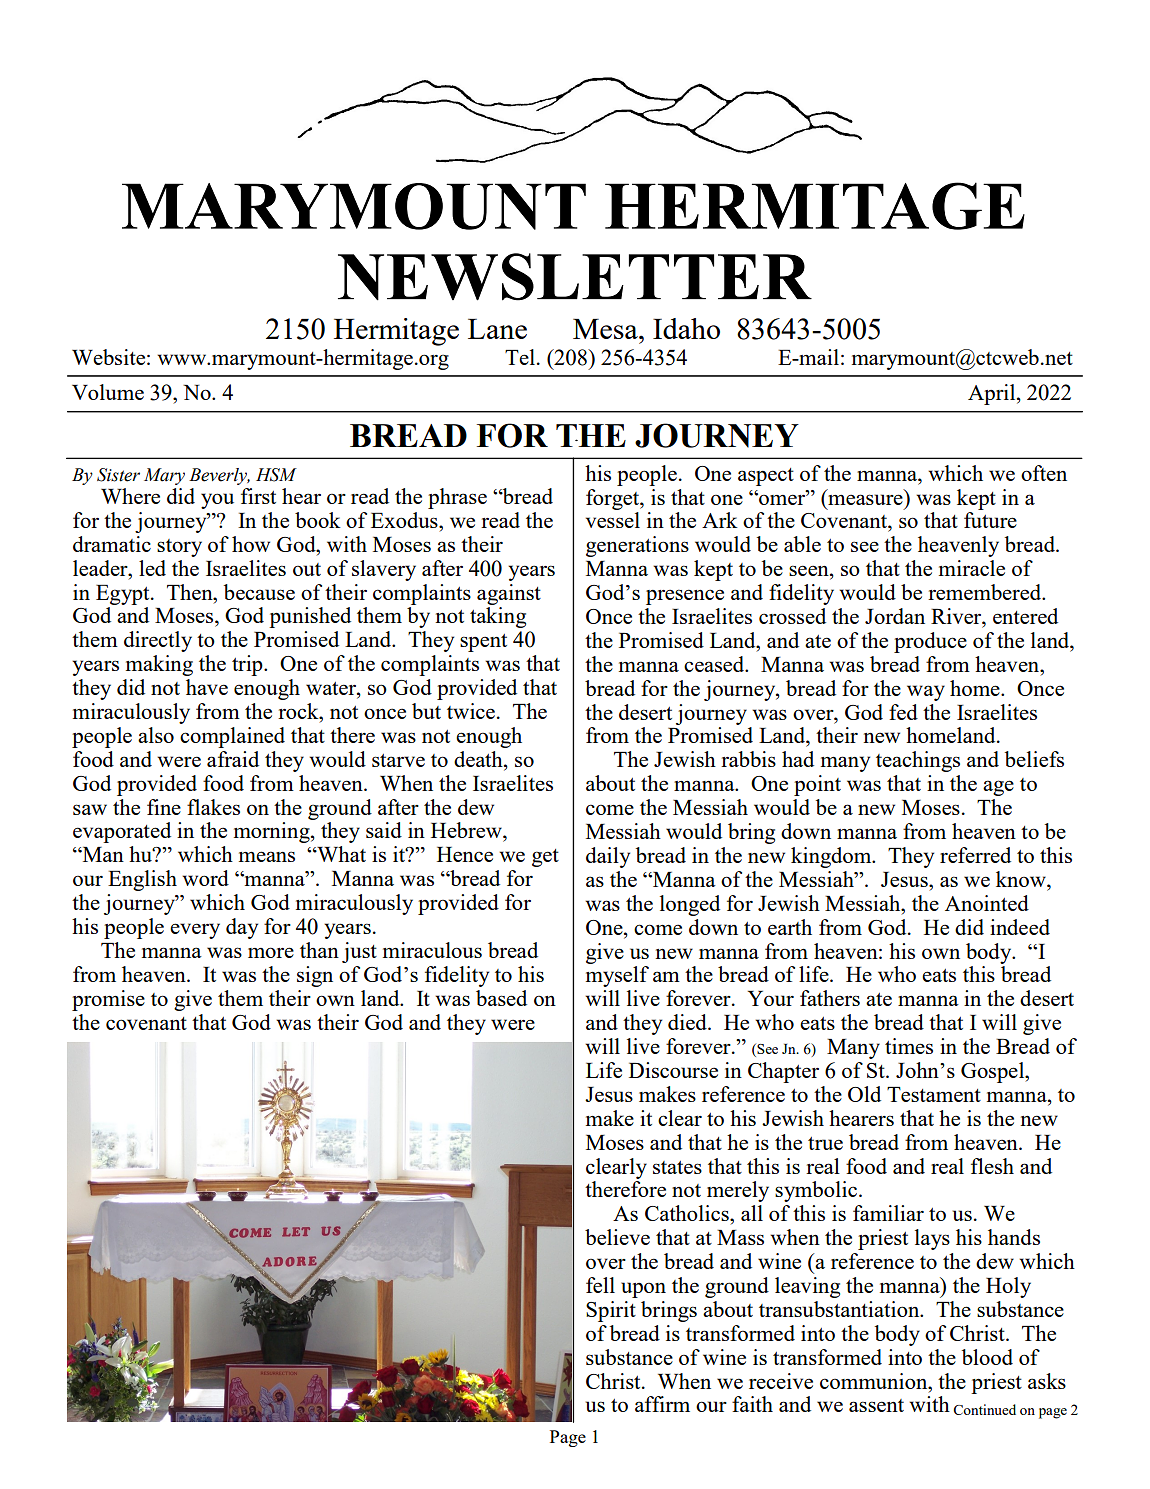 This page has width=1150, height=1489. What do you see at coordinates (686, 328) in the page?
I see `Idaho` at bounding box center [686, 328].
